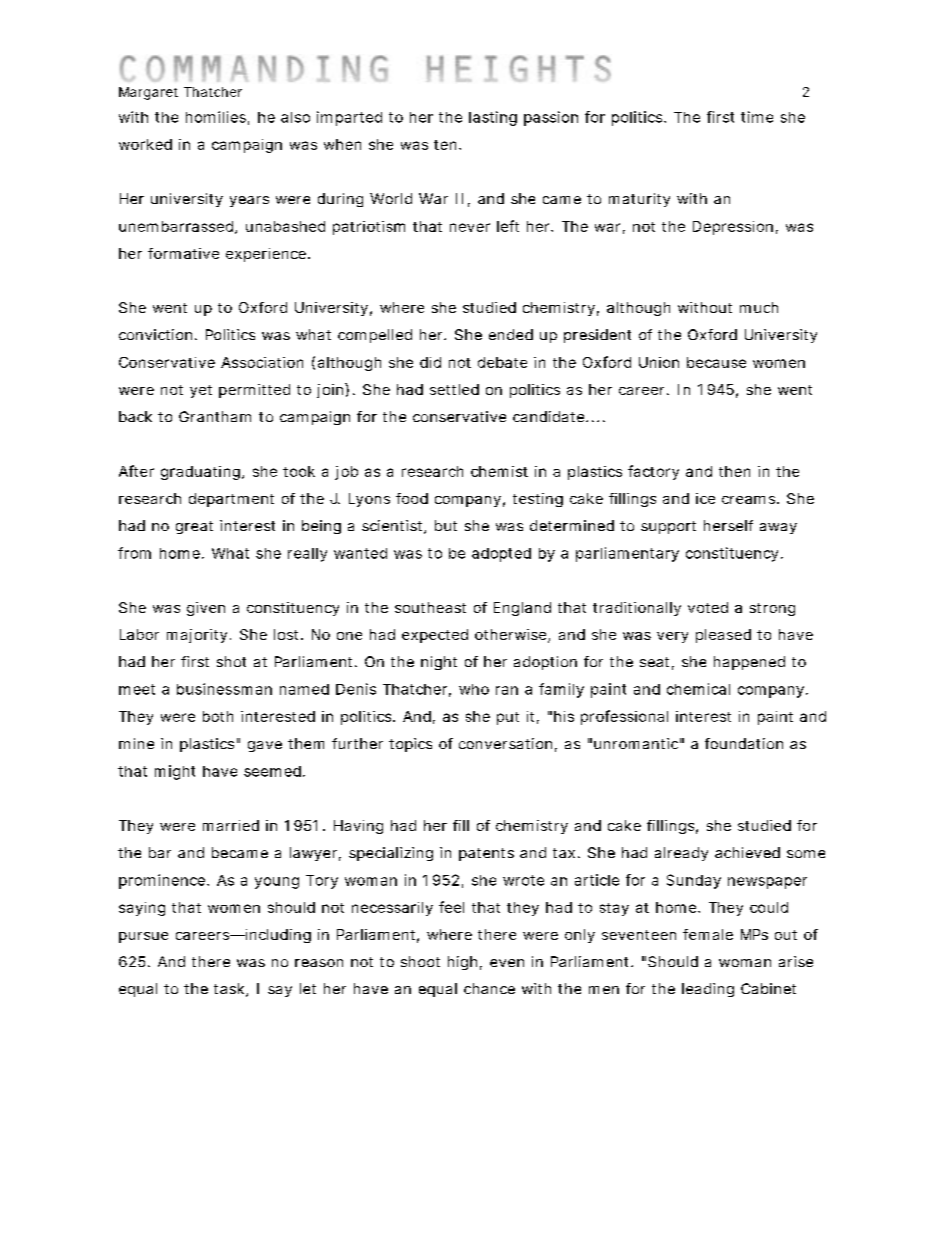 The width and height of the image is (952, 1233). What do you see at coordinates (148, 93) in the image?
I see `Margaret` at bounding box center [148, 93].
